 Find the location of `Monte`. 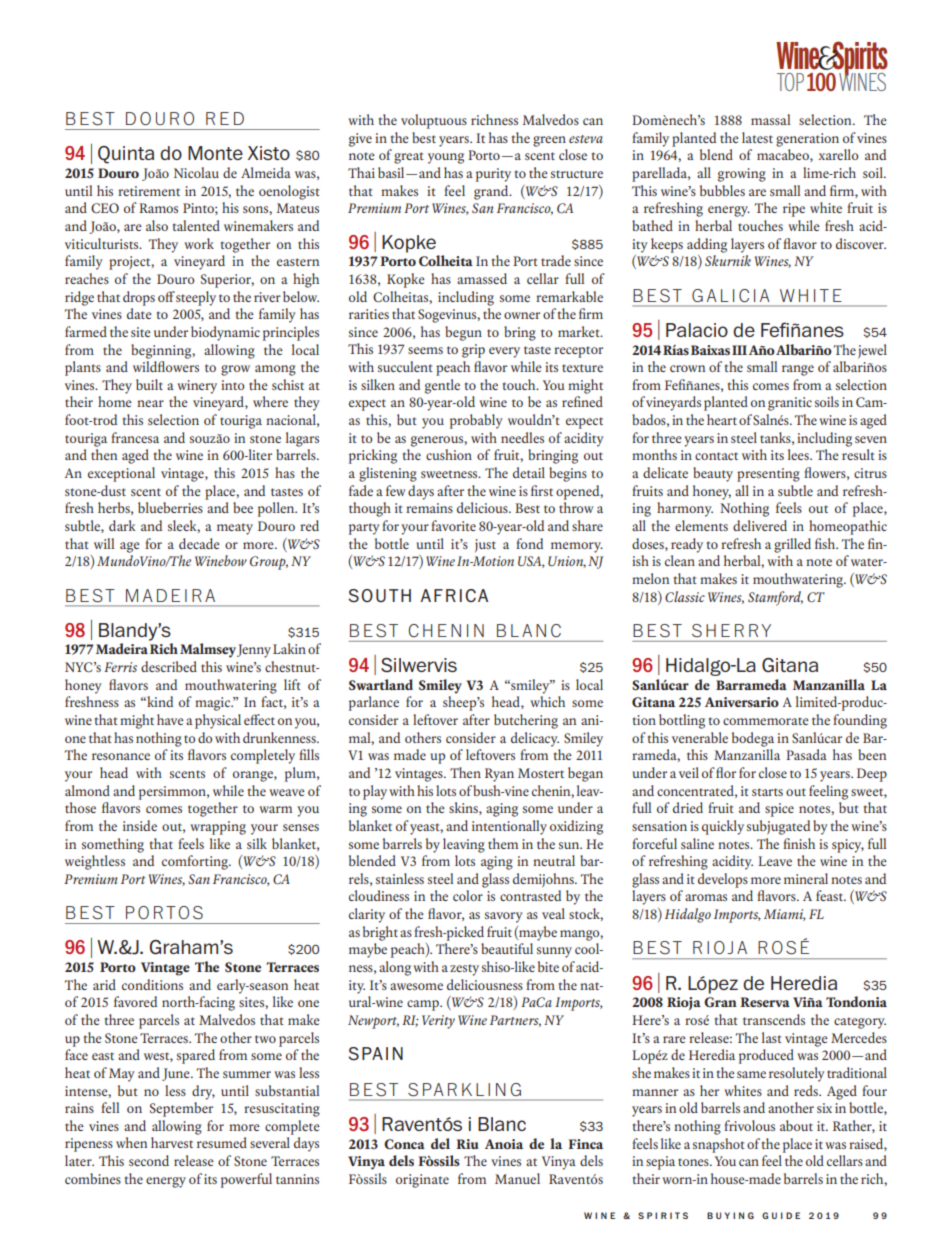

Monte is located at coordinates (215, 153).
